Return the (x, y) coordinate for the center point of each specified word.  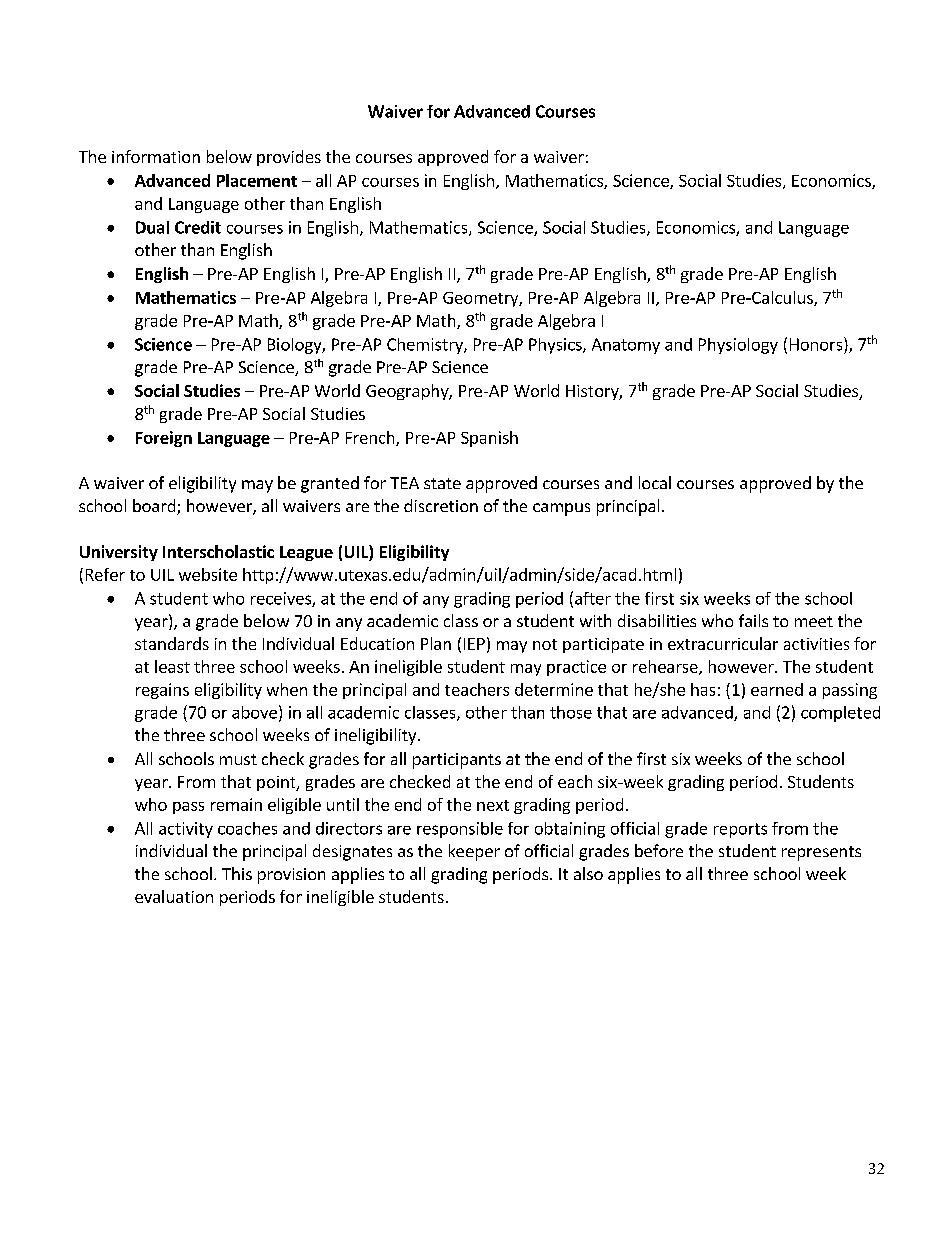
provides (289, 158)
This (237, 873)
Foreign (164, 439)
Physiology (738, 346)
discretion (441, 505)
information (156, 156)
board (155, 507)
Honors (817, 344)
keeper (474, 852)
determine (554, 689)
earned (777, 689)
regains (162, 691)
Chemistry (426, 346)
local (655, 482)
